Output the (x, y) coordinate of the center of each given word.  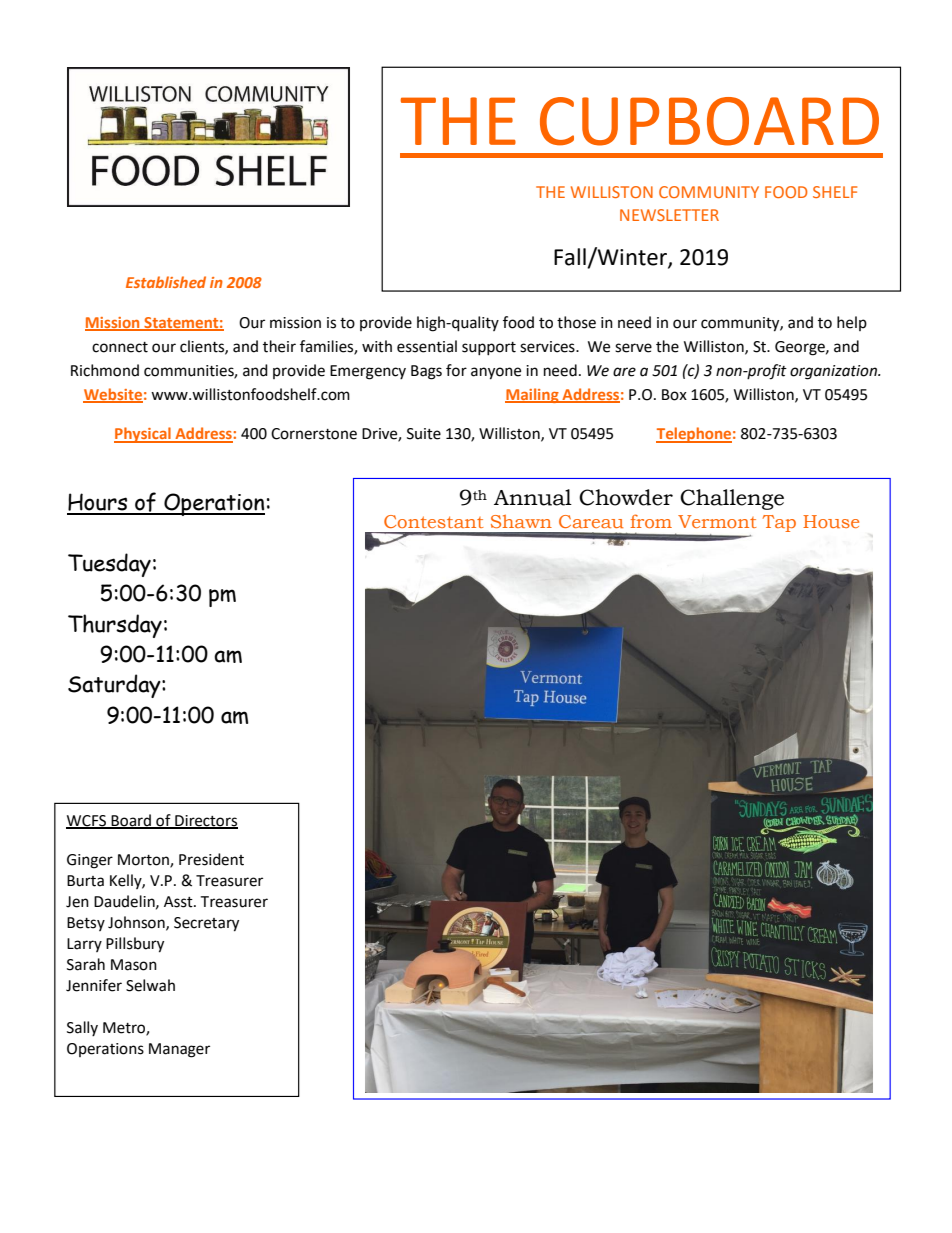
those (576, 322)
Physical (143, 435)
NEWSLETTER (669, 215)
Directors (205, 821)
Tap (779, 523)
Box (674, 395)
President (211, 859)
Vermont (717, 521)
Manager (179, 1050)
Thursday (115, 626)
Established (166, 282)
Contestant (433, 521)
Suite (424, 434)
